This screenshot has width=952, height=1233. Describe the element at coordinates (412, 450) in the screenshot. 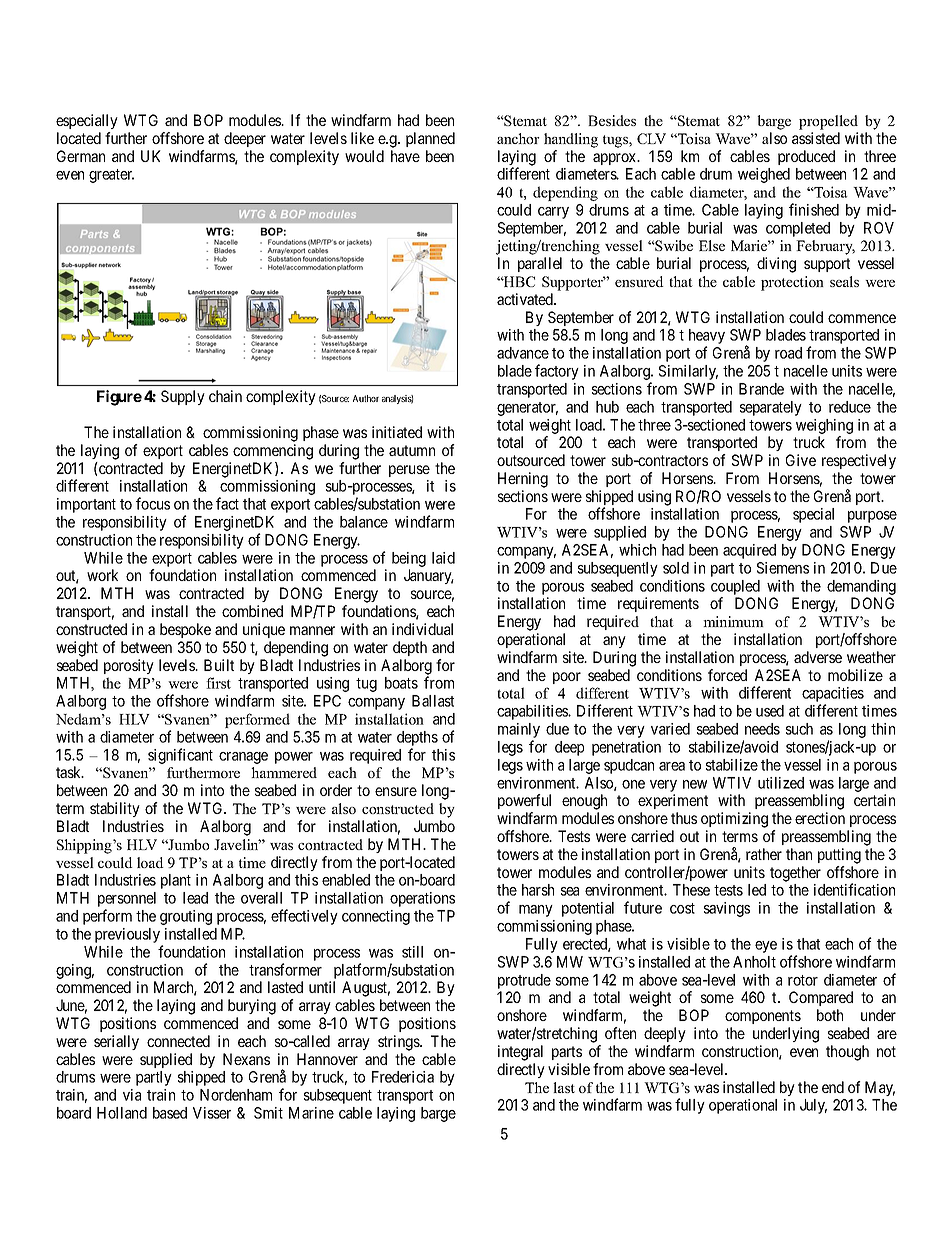

I see `autumn` at that location.
